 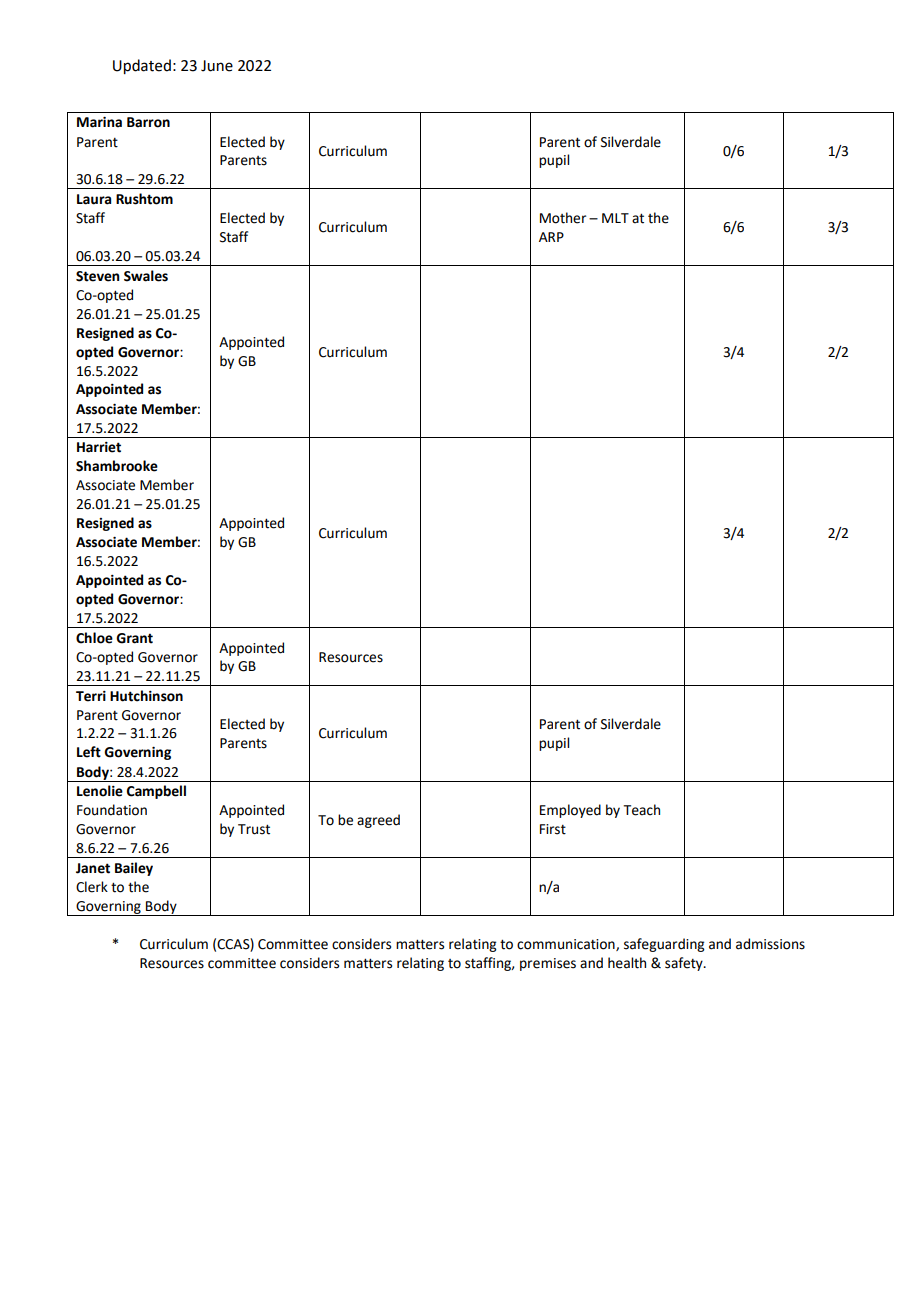 What do you see at coordinates (134, 638) in the screenshot?
I see `Grant` at bounding box center [134, 638].
